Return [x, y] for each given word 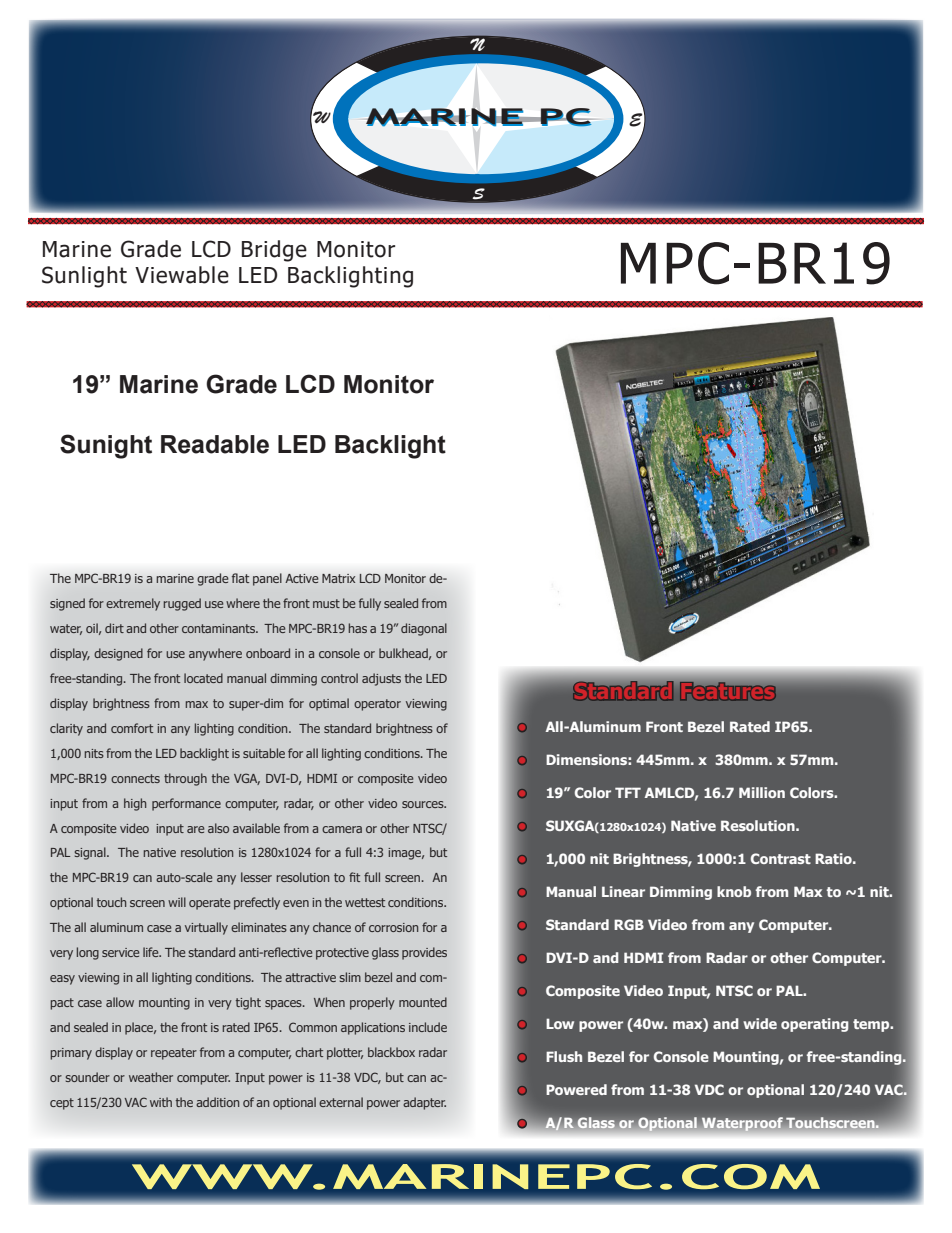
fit [354, 877]
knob [734, 891]
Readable [215, 444]
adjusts [381, 679]
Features [728, 691]
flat [241, 578]
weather [151, 1077]
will [177, 902]
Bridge [274, 251]
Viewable [182, 275]
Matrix [338, 578]
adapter [424, 1103]
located [203, 678]
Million [762, 792]
